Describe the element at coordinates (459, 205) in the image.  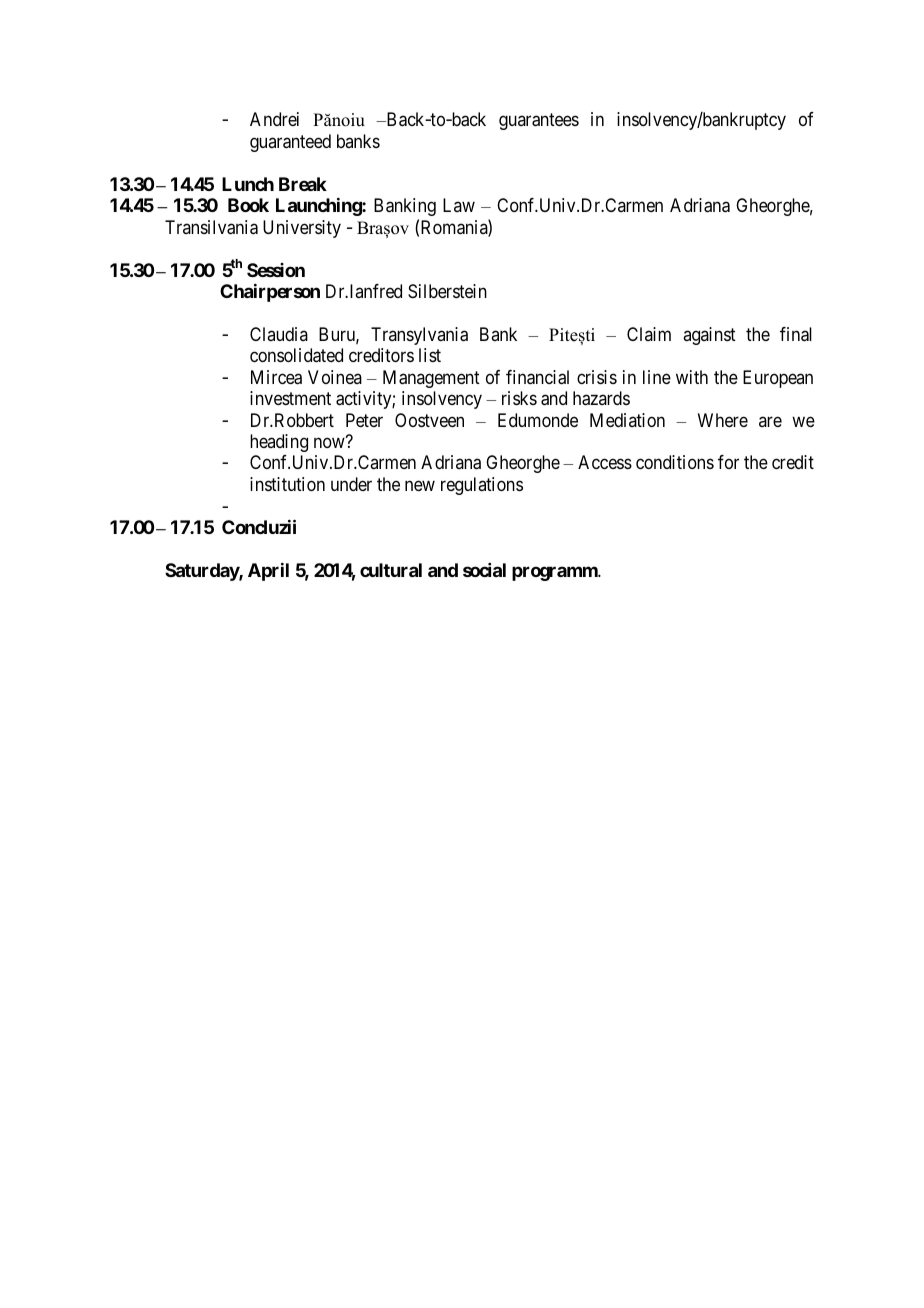
I see `Law` at that location.
